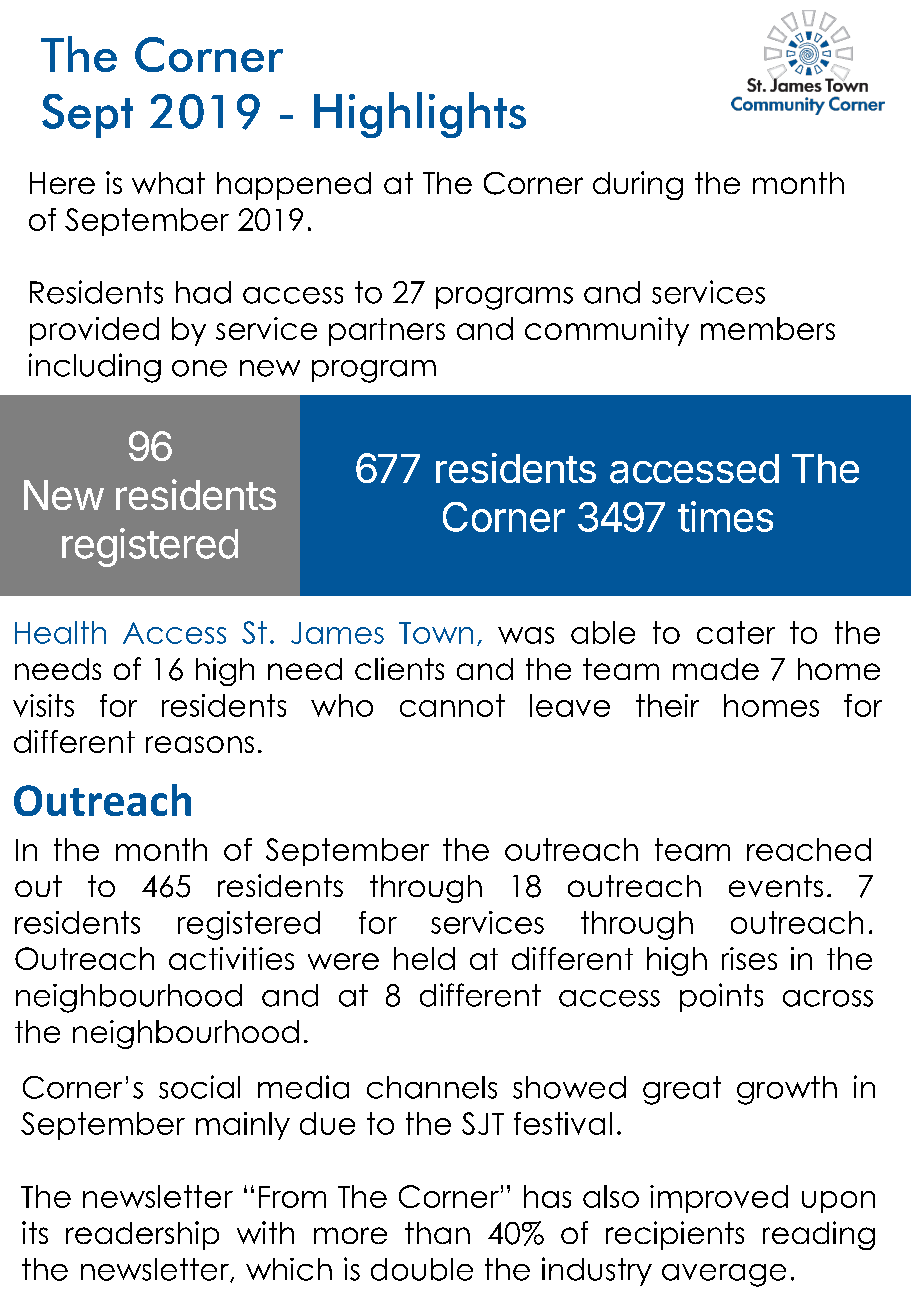 The width and height of the page is (911, 1316). Describe the element at coordinates (168, 183) in the page. I see `what` at that location.
